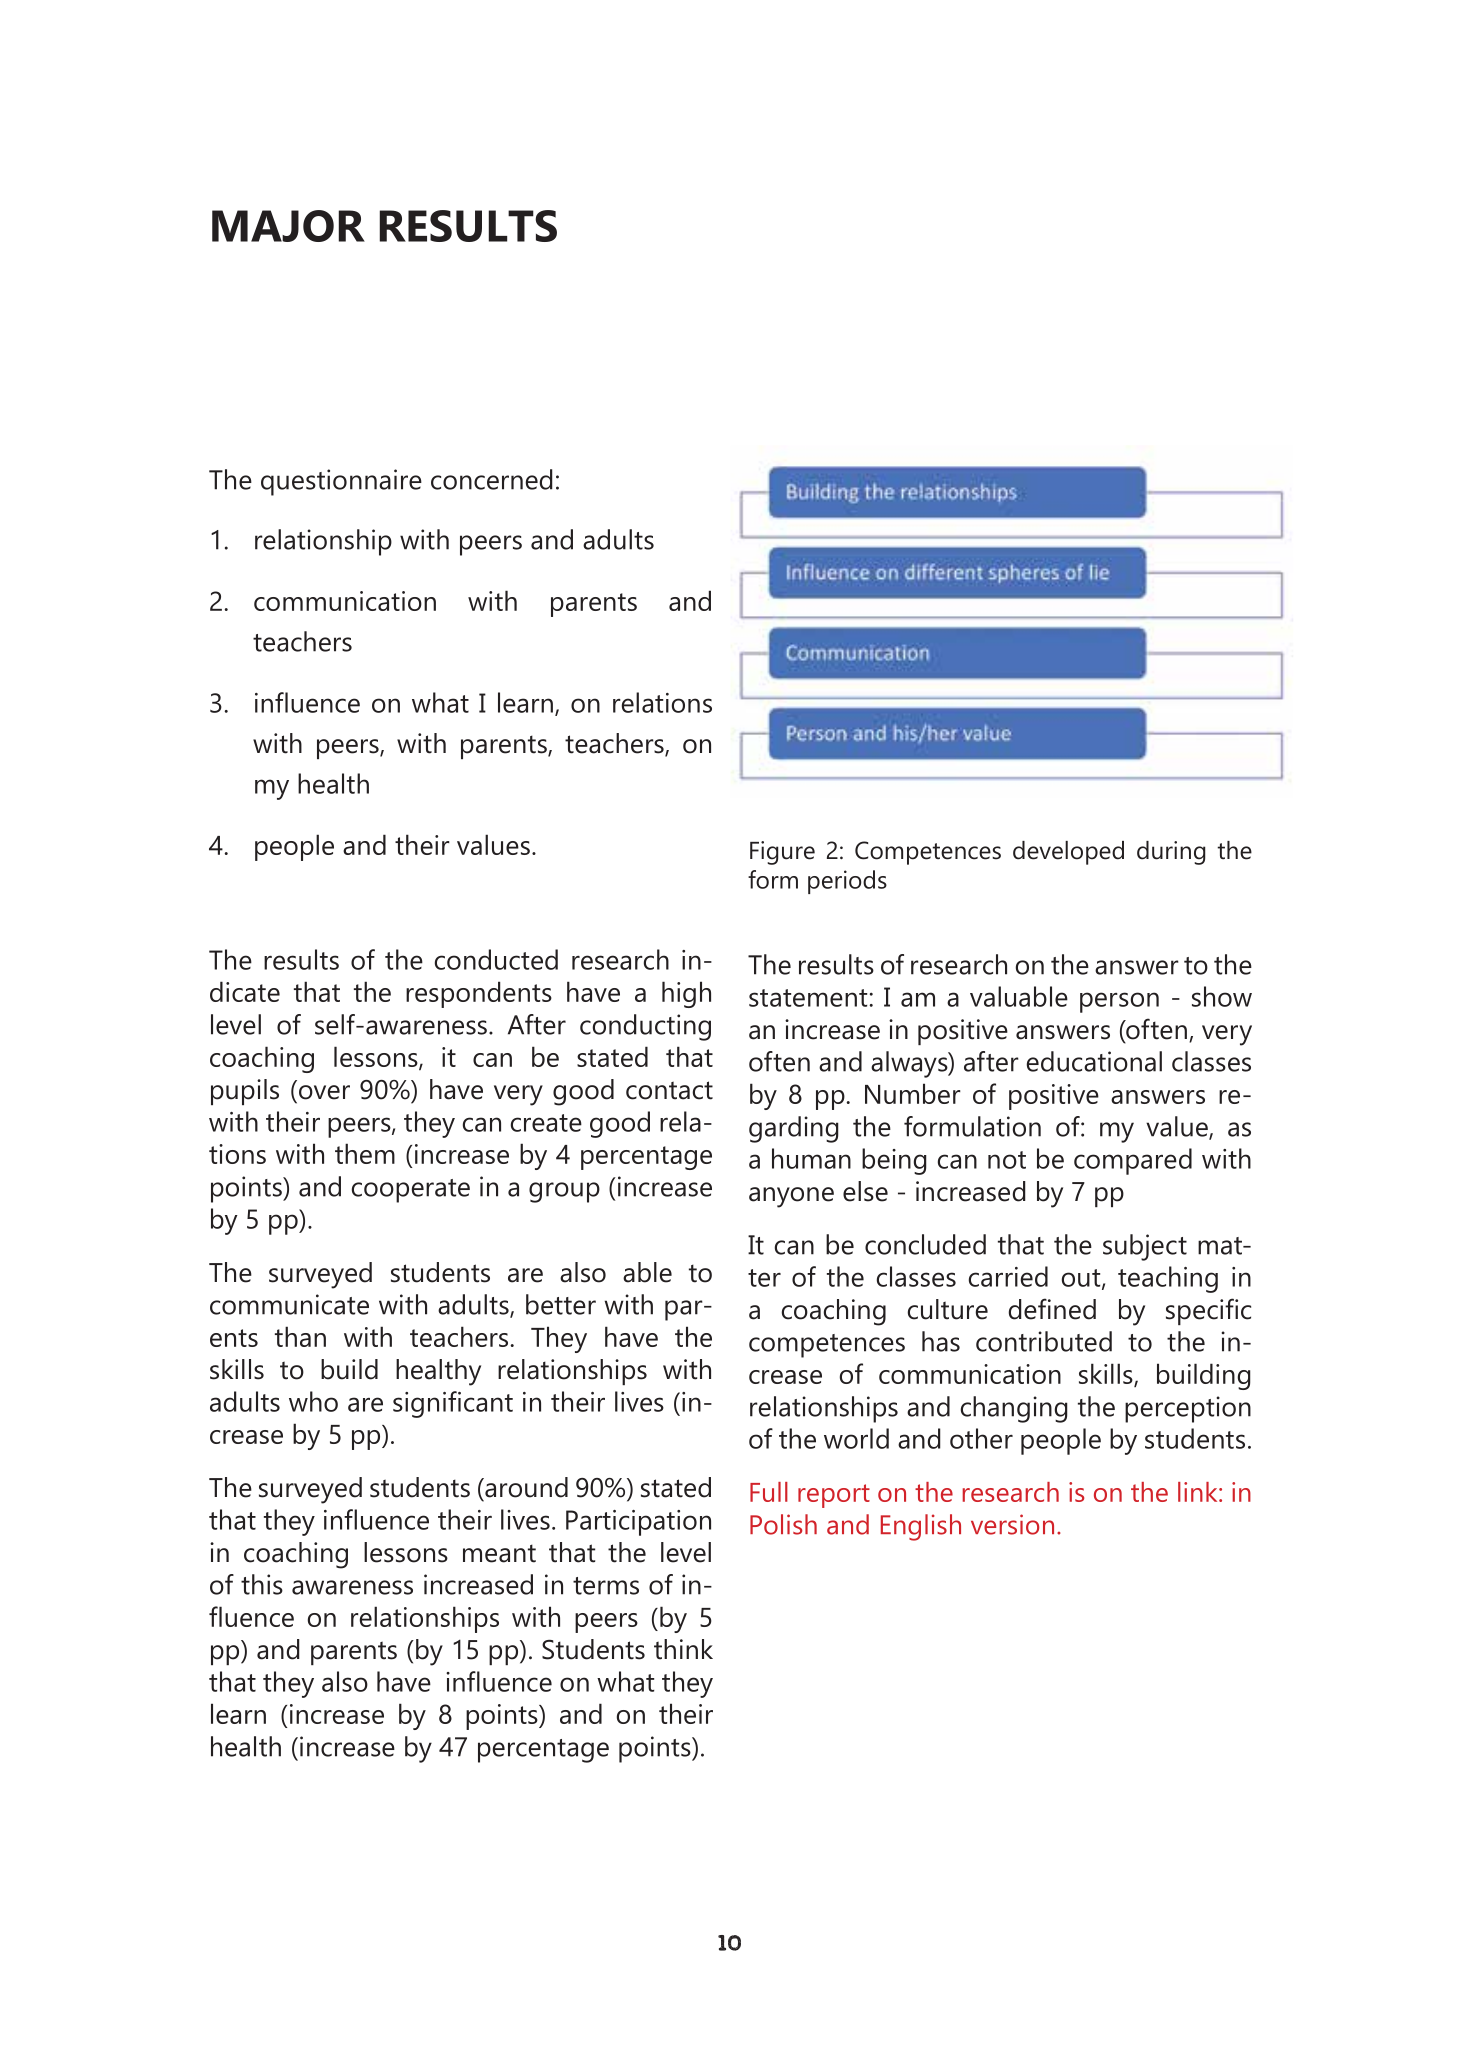 The width and height of the screenshot is (1461, 2066). What do you see at coordinates (262, 1584) in the screenshot?
I see `this` at bounding box center [262, 1584].
